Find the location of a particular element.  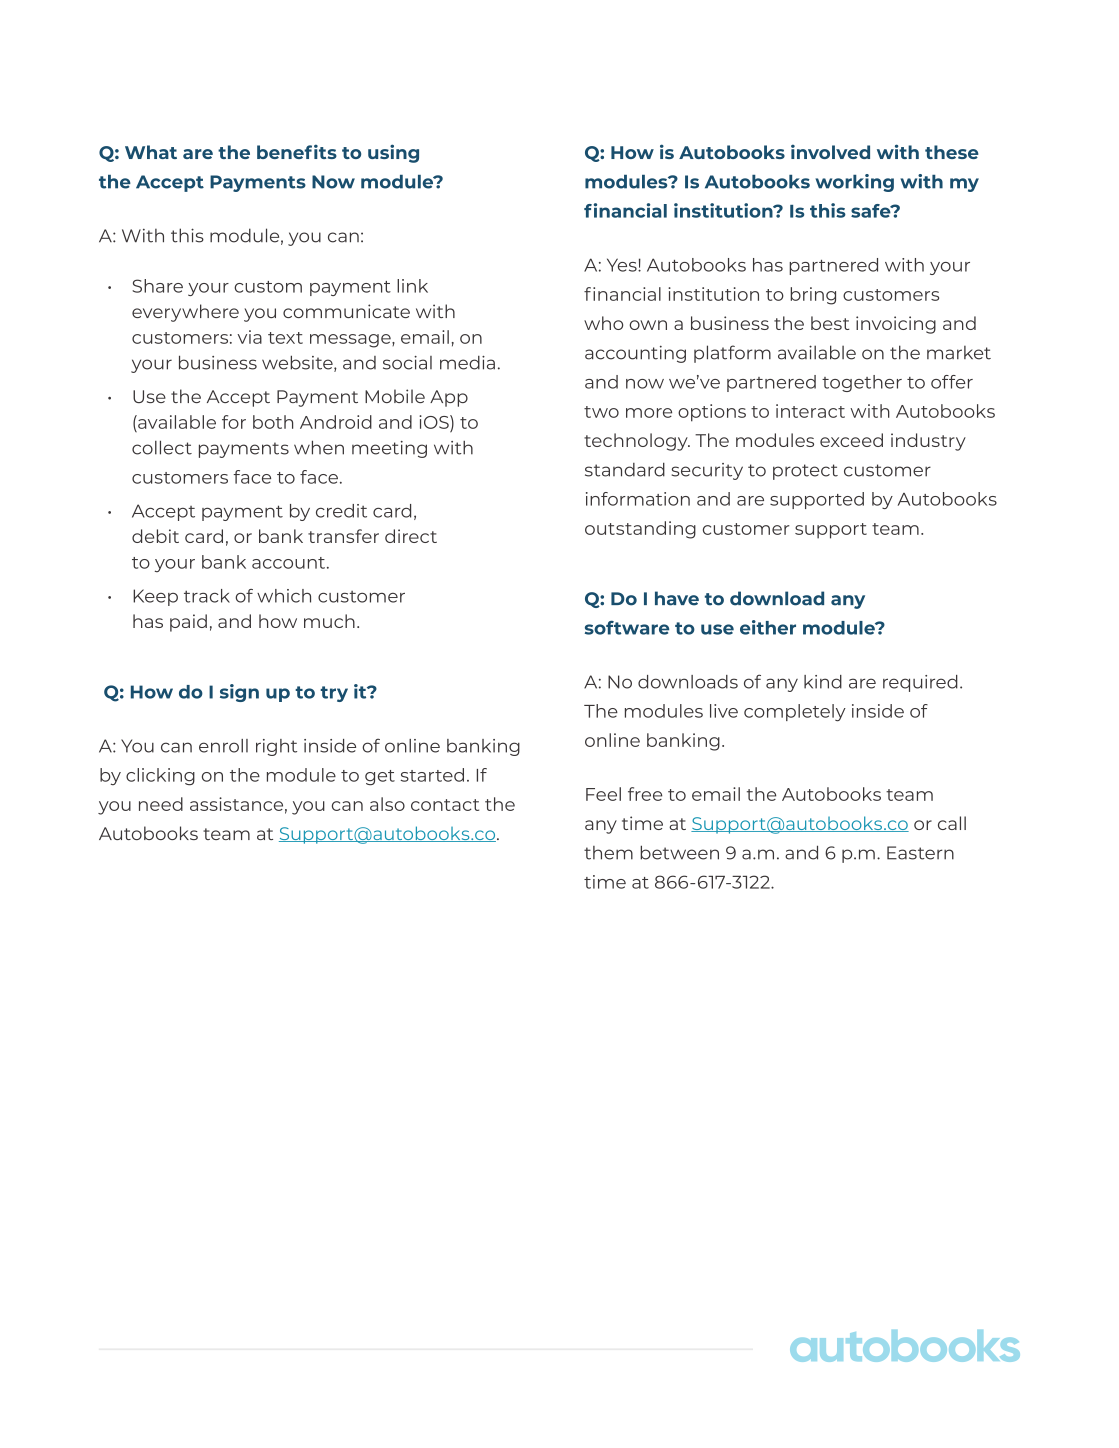

them is located at coordinates (608, 853).
